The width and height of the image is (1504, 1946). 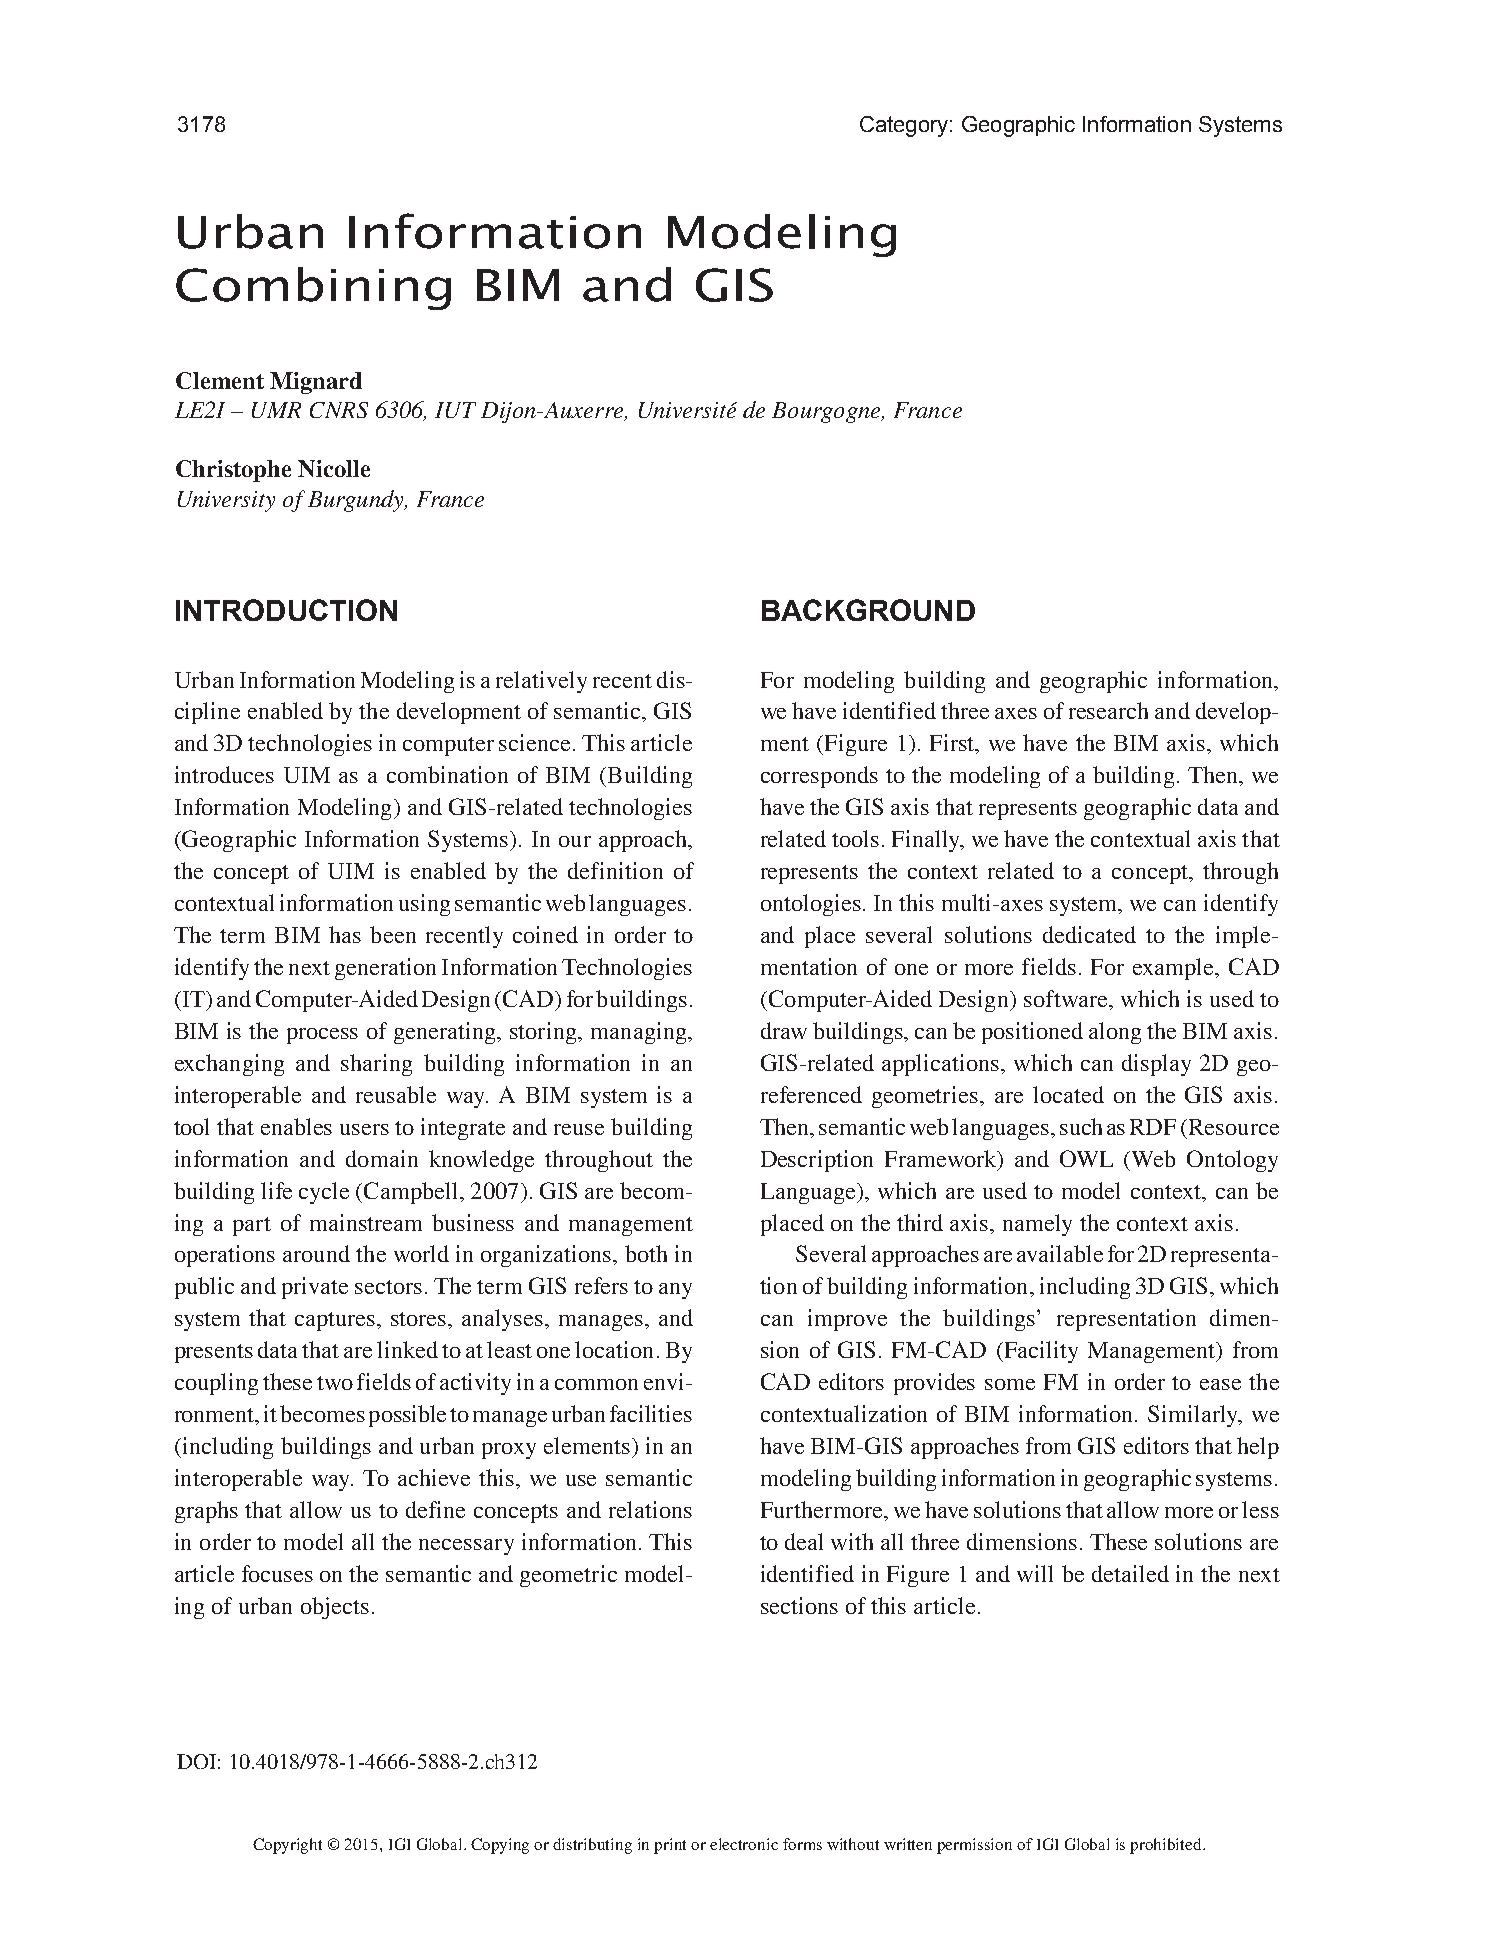 I want to click on Combining, so click(x=313, y=288).
